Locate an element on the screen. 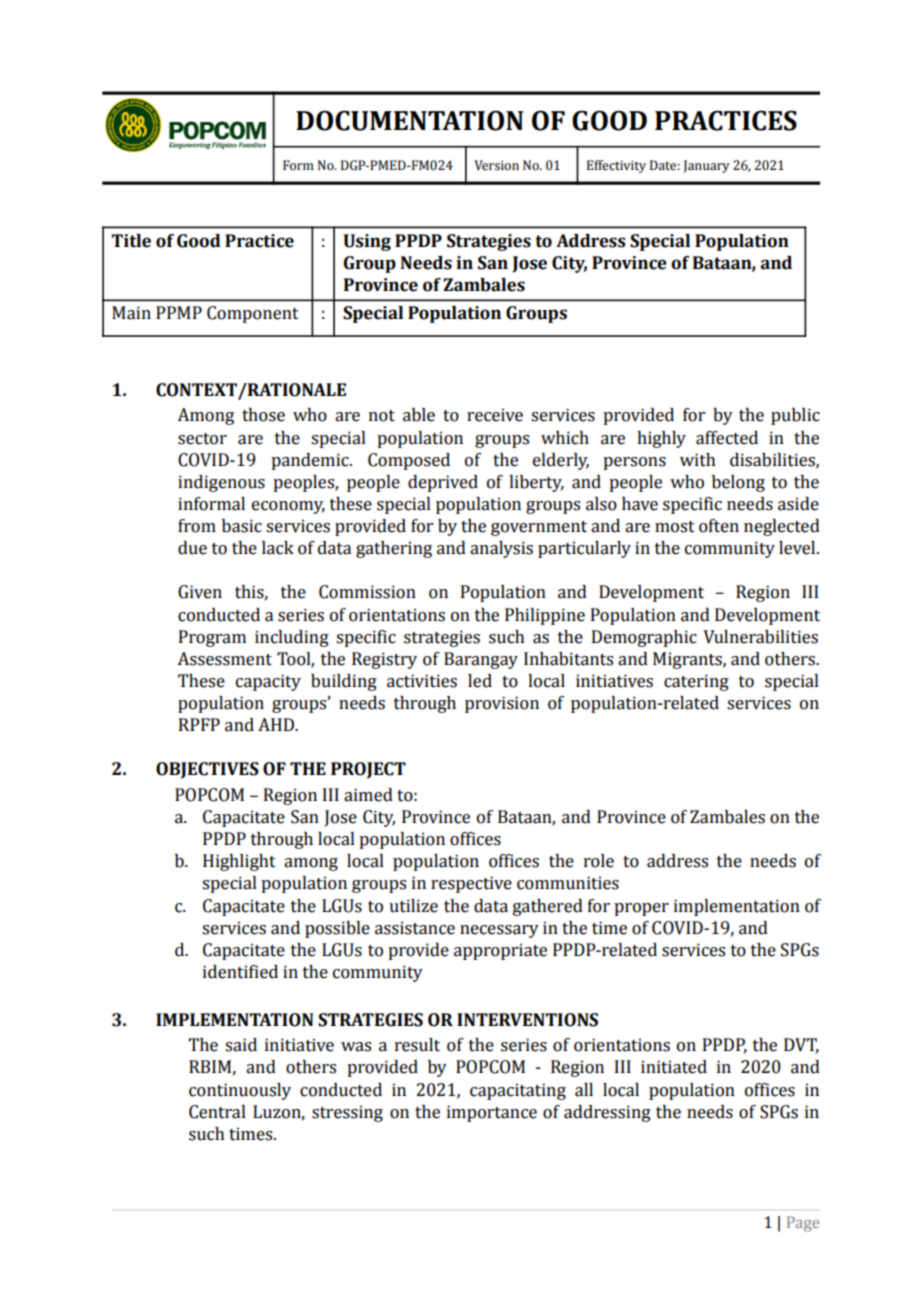  proper is located at coordinates (641, 909).
